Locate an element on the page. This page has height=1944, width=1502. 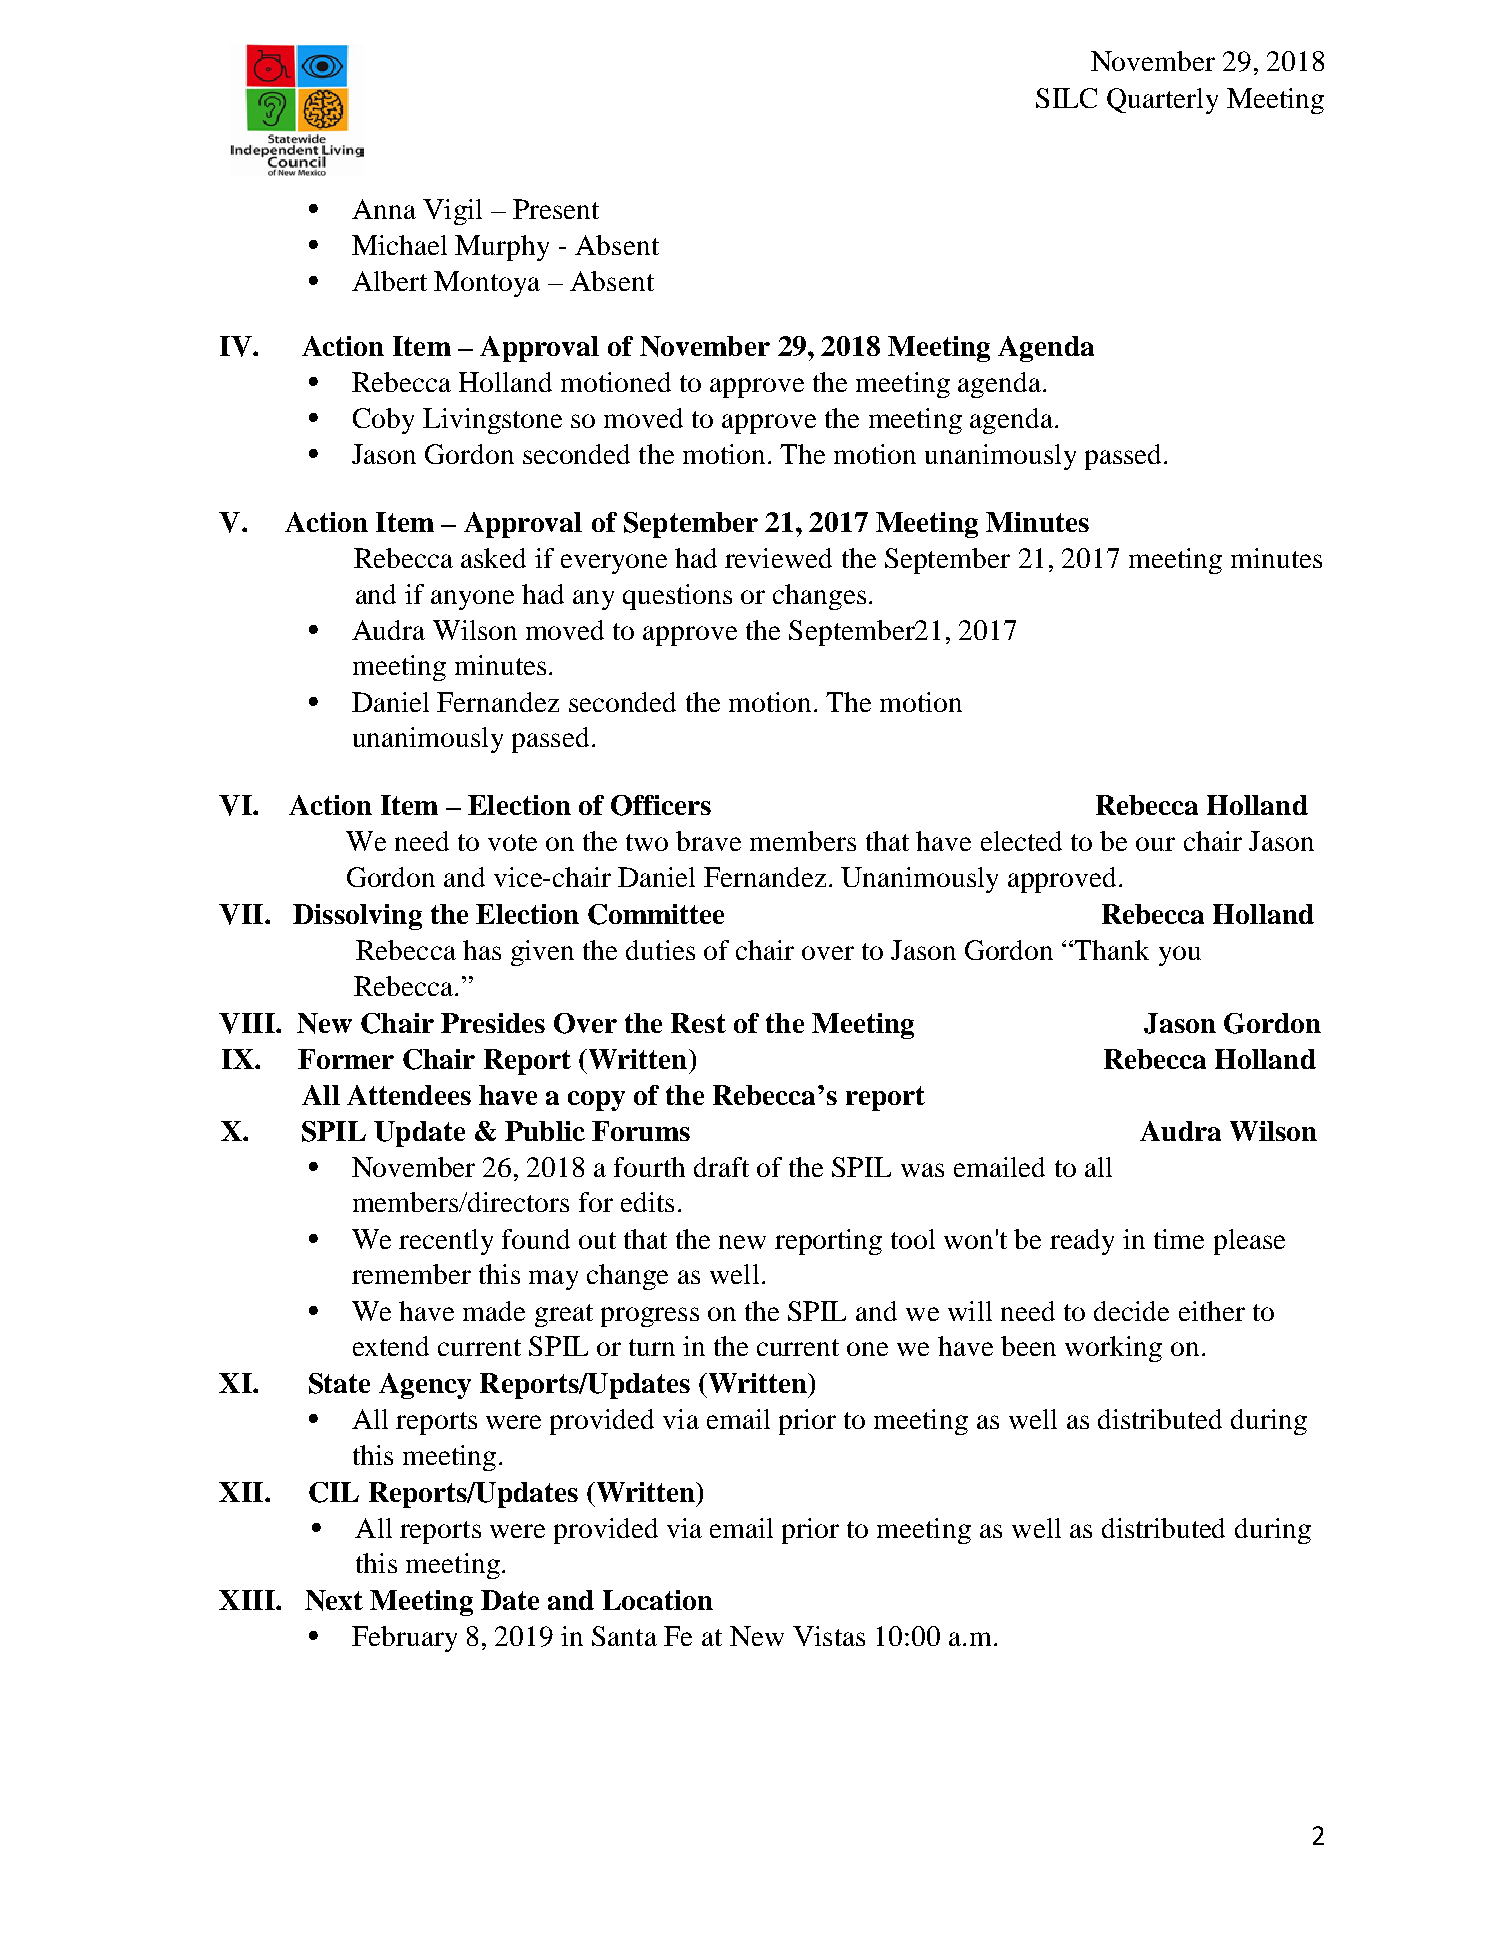
Next is located at coordinates (334, 1600).
